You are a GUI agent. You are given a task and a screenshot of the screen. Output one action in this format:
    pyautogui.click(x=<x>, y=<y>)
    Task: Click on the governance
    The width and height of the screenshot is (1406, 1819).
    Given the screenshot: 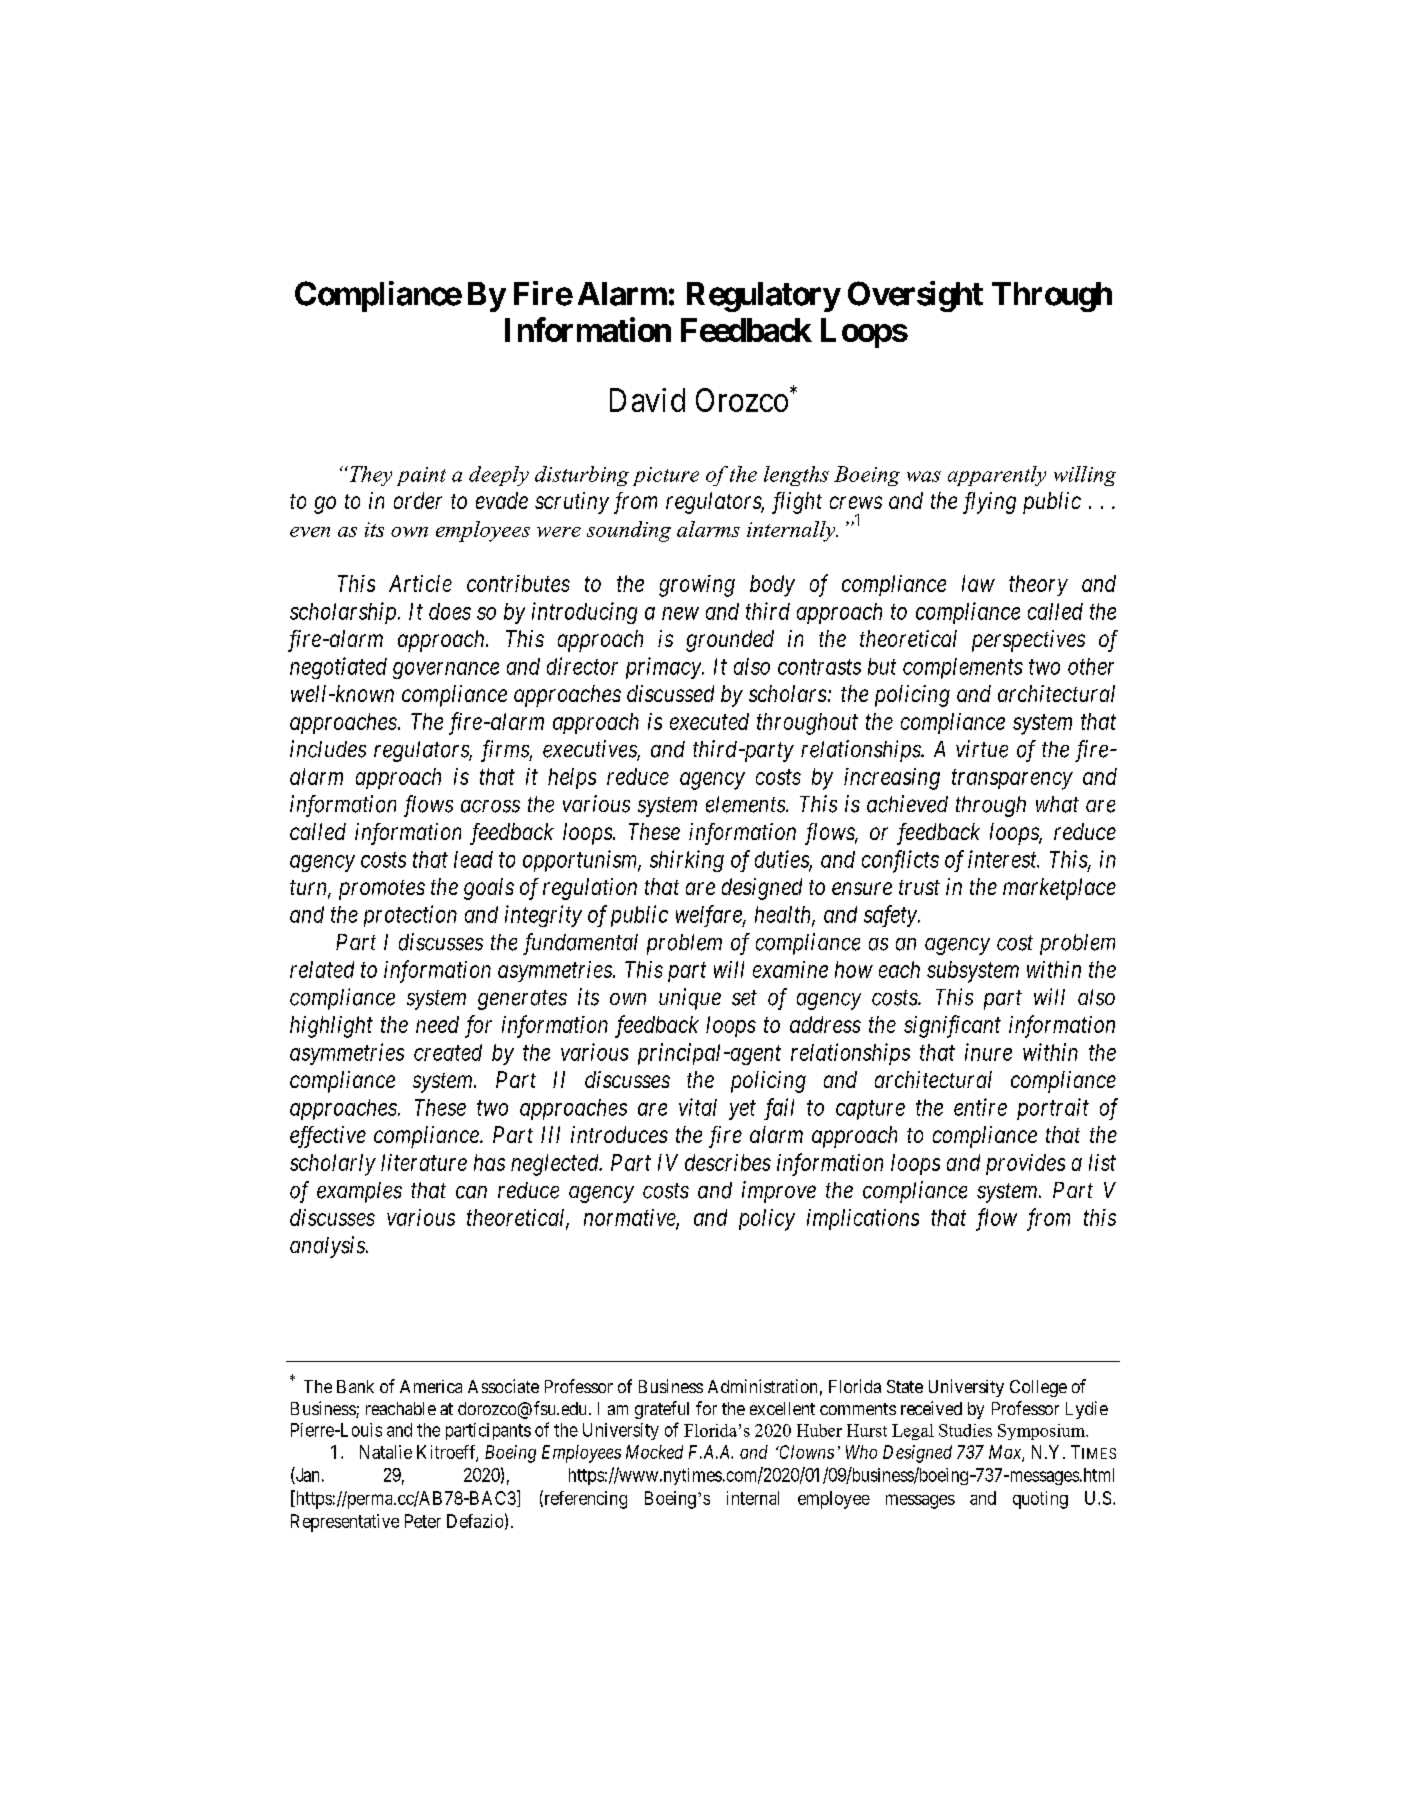 What is the action you would take?
    pyautogui.click(x=446, y=670)
